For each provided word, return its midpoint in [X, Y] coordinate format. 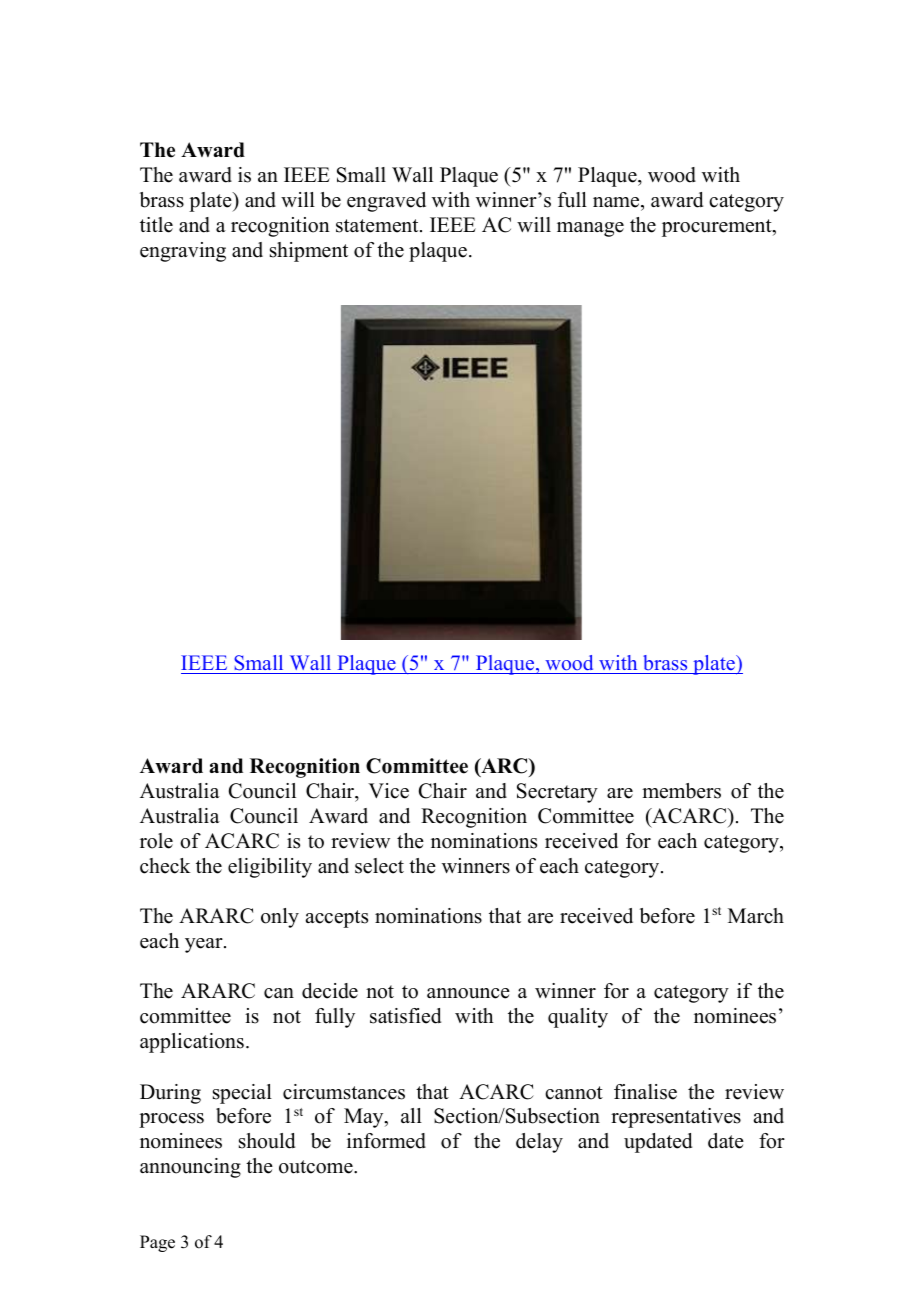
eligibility [270, 868]
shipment [309, 252]
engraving [183, 252]
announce [468, 993]
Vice [388, 791]
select [379, 866]
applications [192, 1043]
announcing [190, 1168]
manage [590, 229]
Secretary [557, 793]
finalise [645, 1092]
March [756, 916]
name [617, 202]
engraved [386, 202]
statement [378, 226]
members [681, 791]
